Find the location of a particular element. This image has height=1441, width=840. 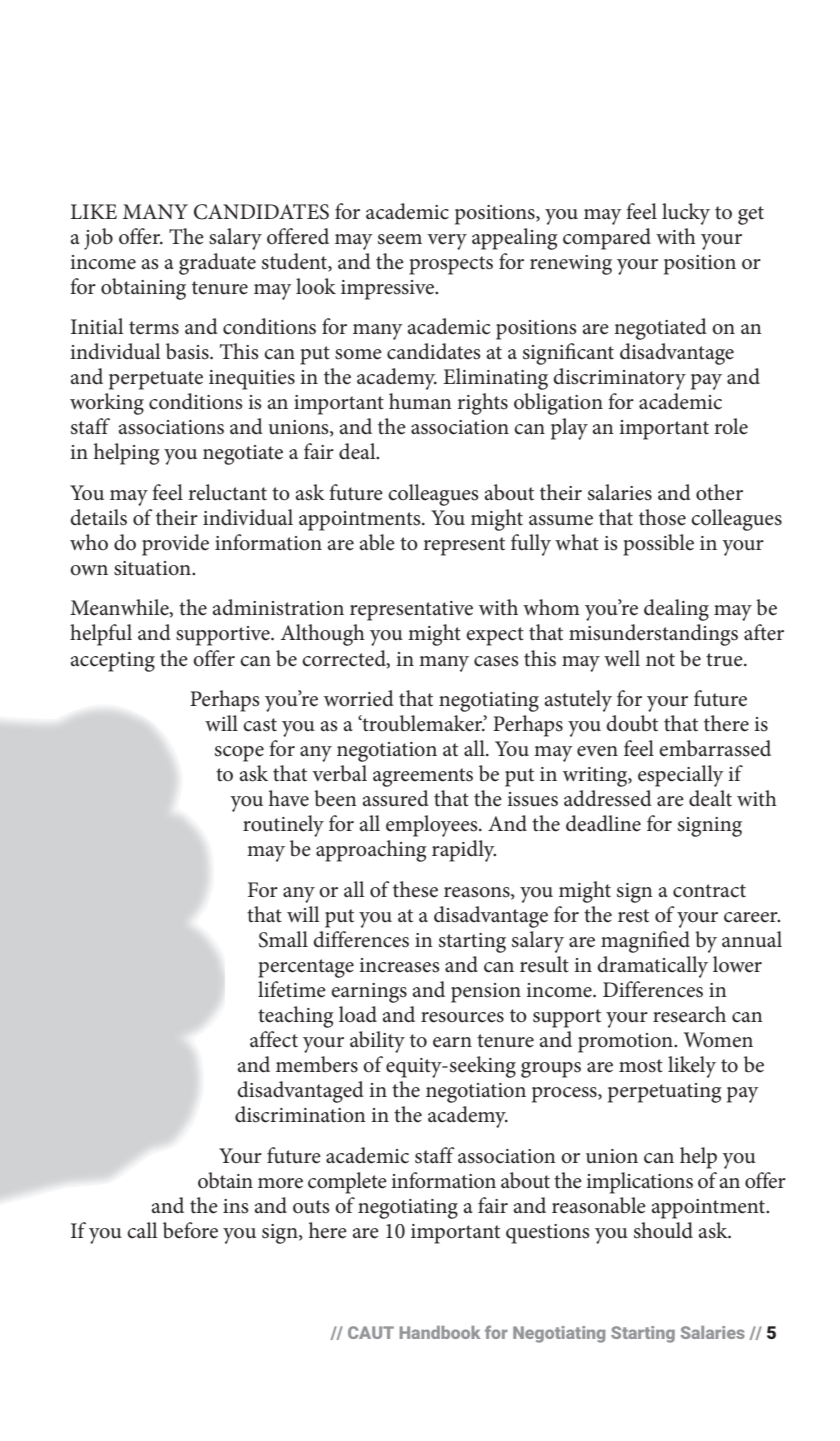

human is located at coordinates (420, 401).
